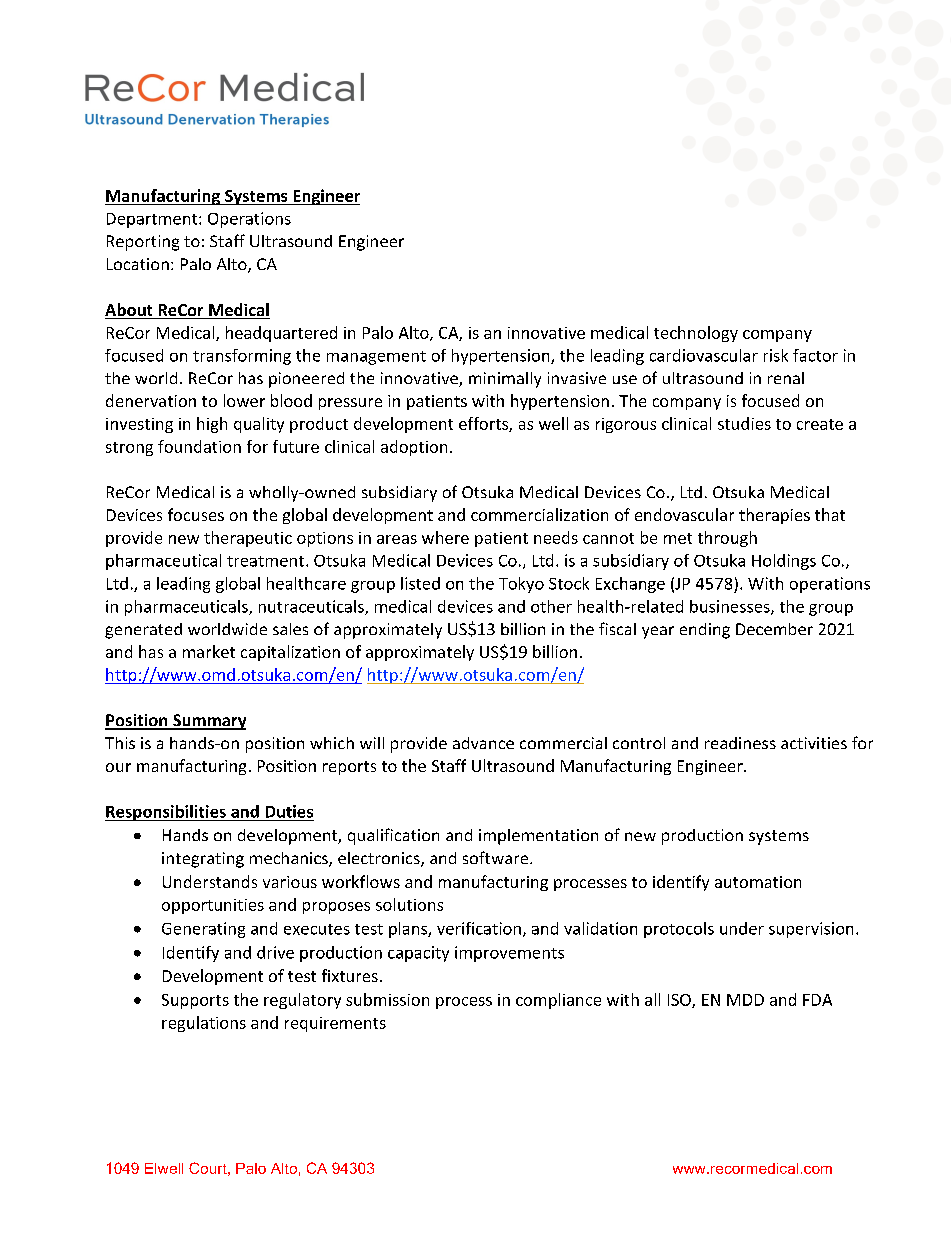 The width and height of the screenshot is (952, 1233). Describe the element at coordinates (445, 537) in the screenshot. I see `where` at that location.
